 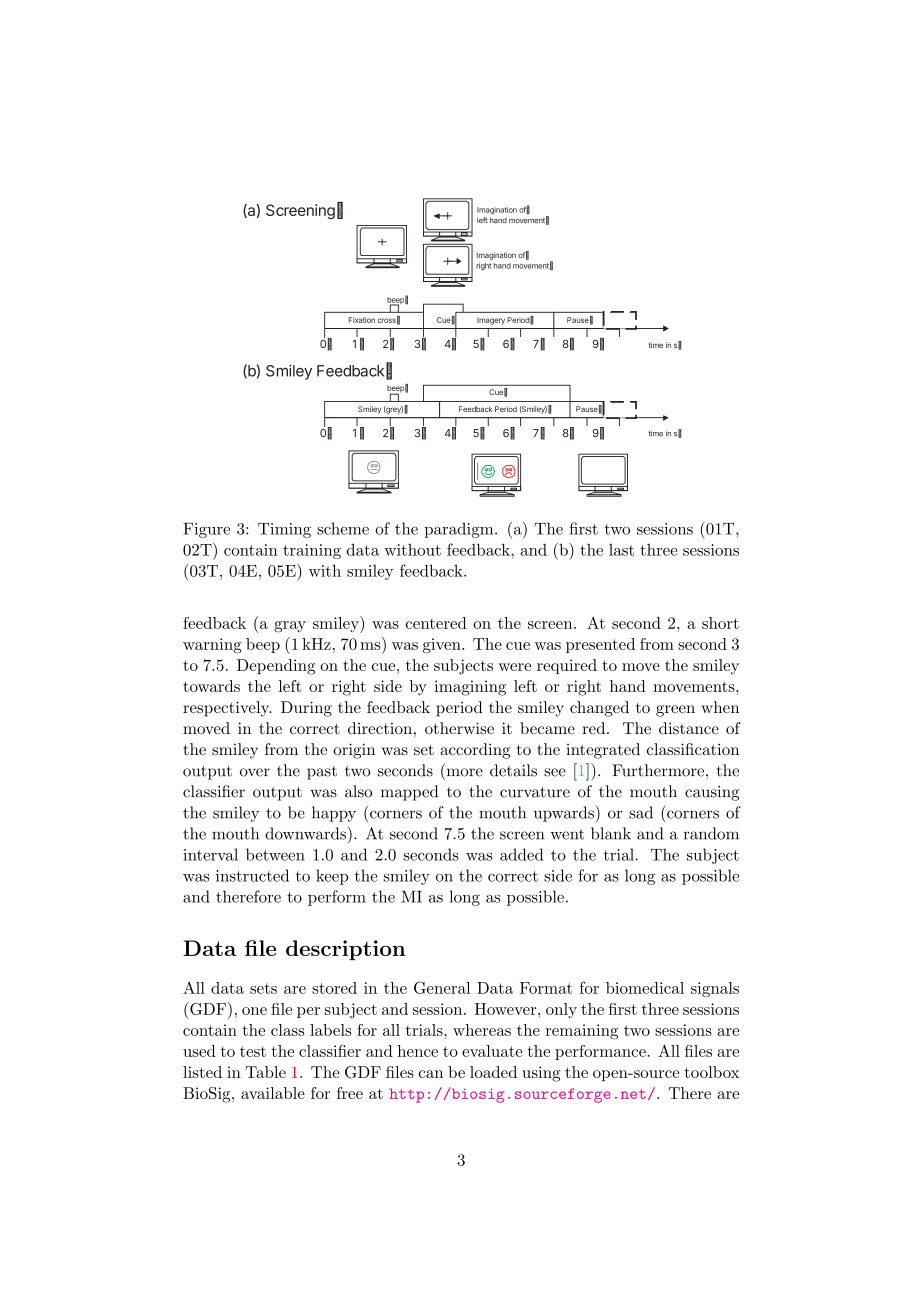 What do you see at coordinates (265, 1072) in the screenshot?
I see `Table` at bounding box center [265, 1072].
